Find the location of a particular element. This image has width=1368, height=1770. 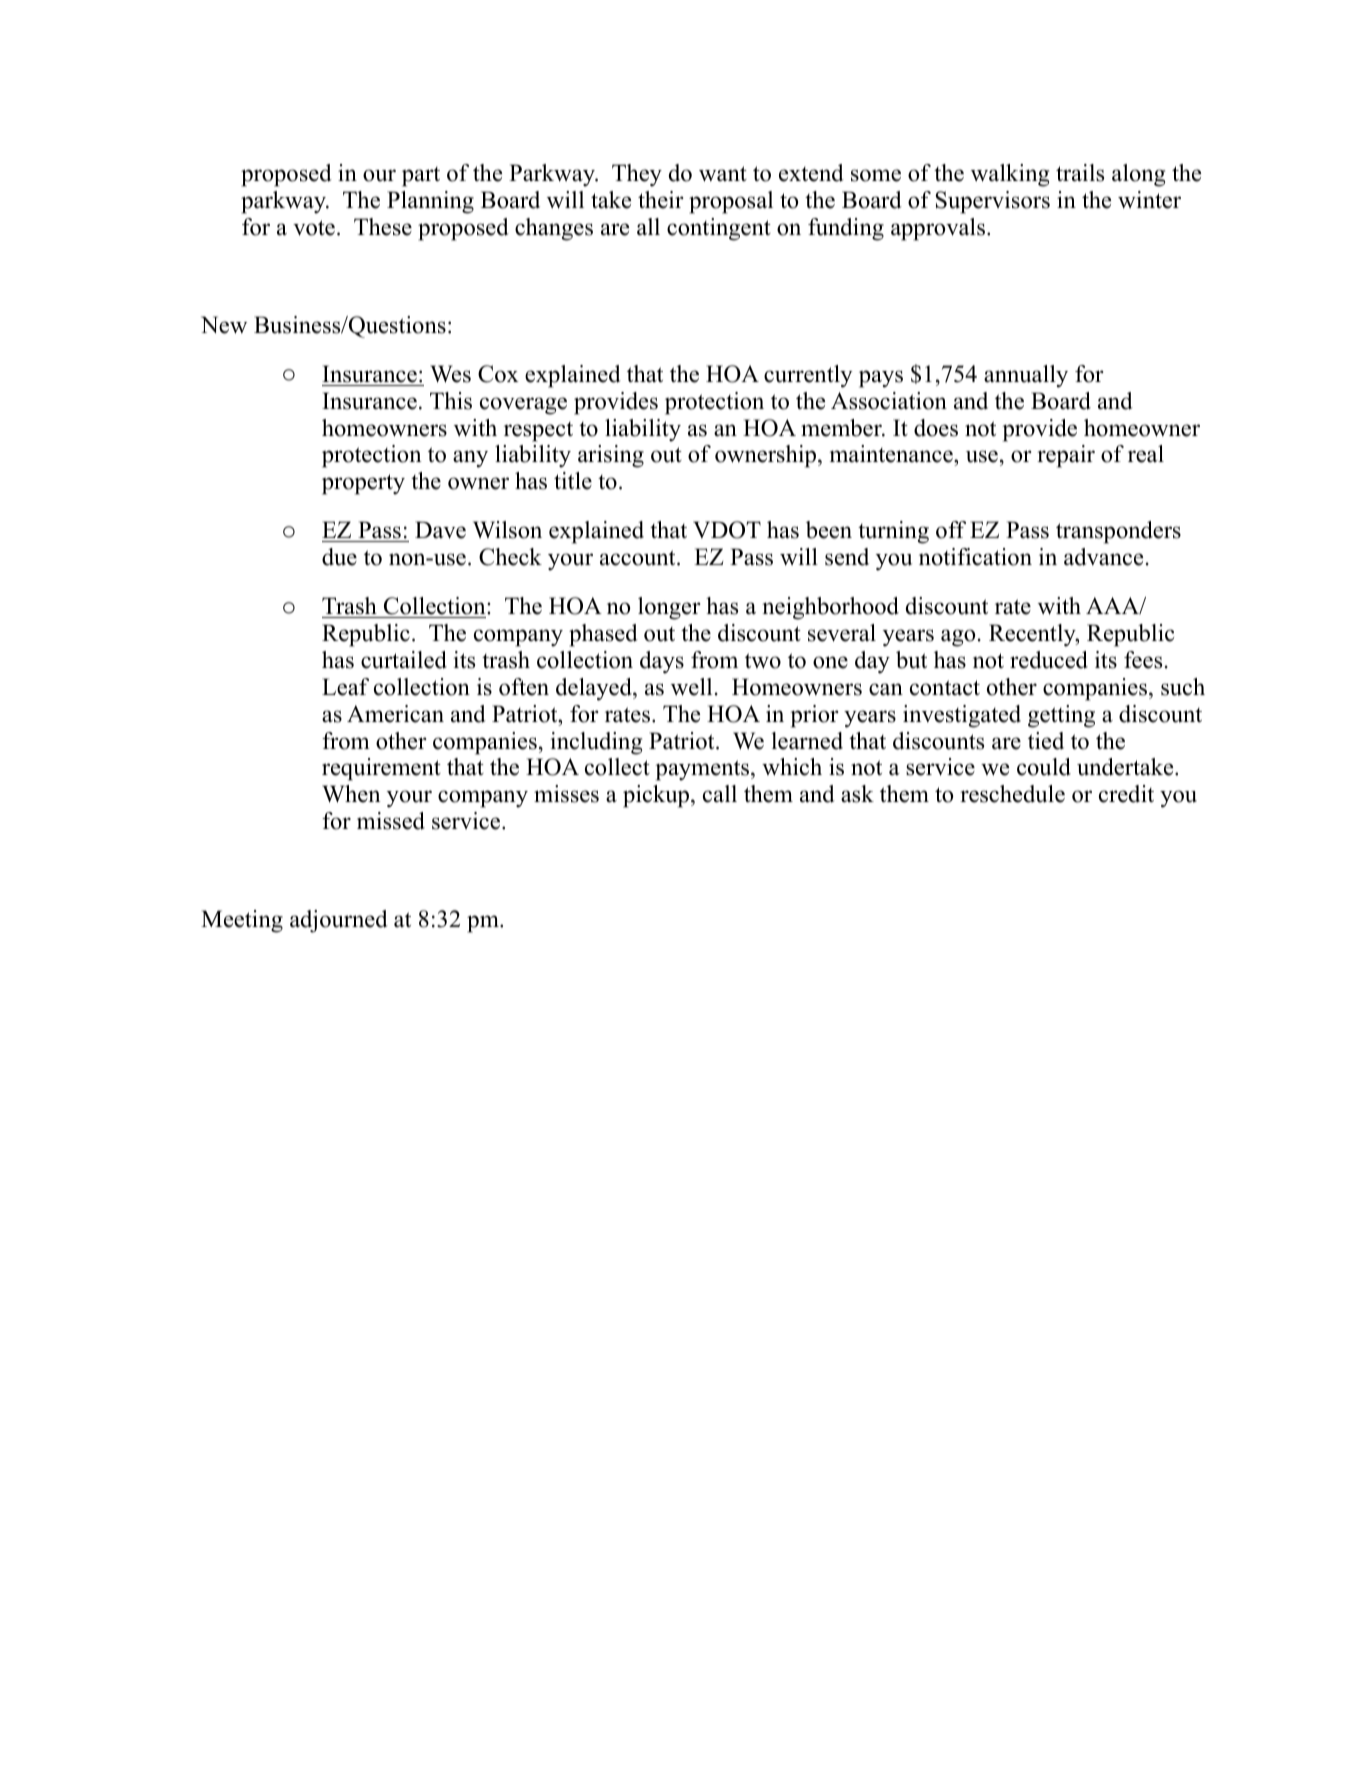

reduced is located at coordinates (1049, 660).
